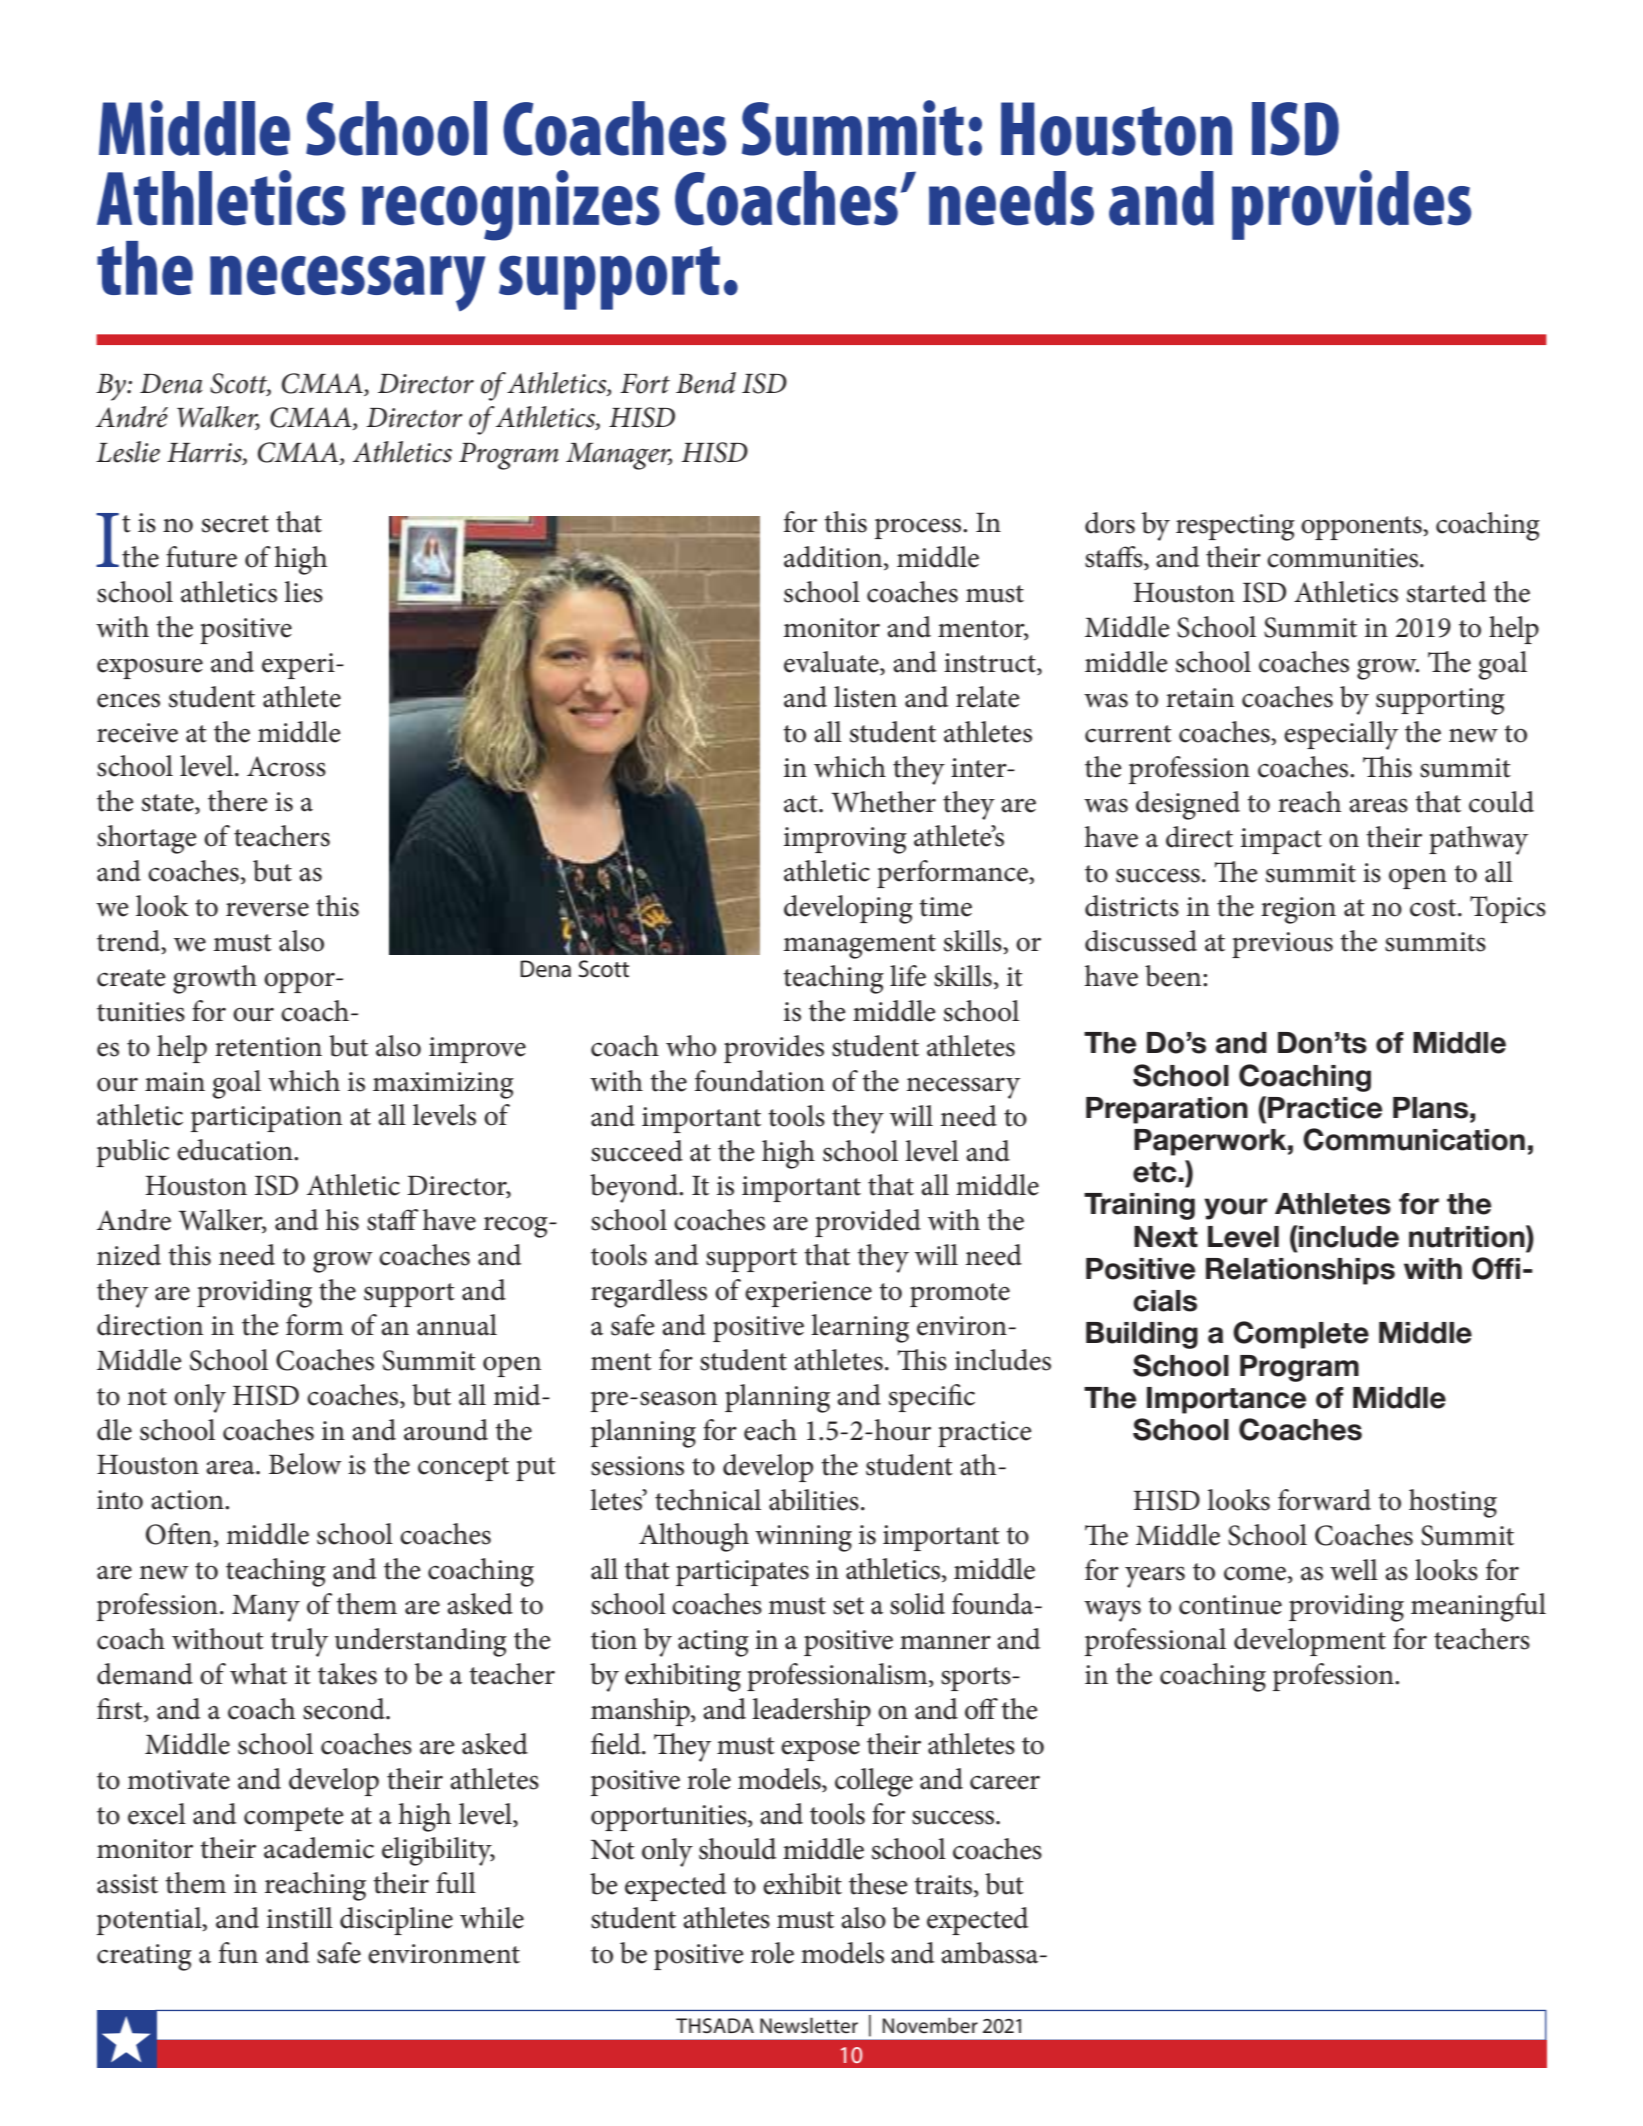  I want to click on fun, so click(238, 1953).
